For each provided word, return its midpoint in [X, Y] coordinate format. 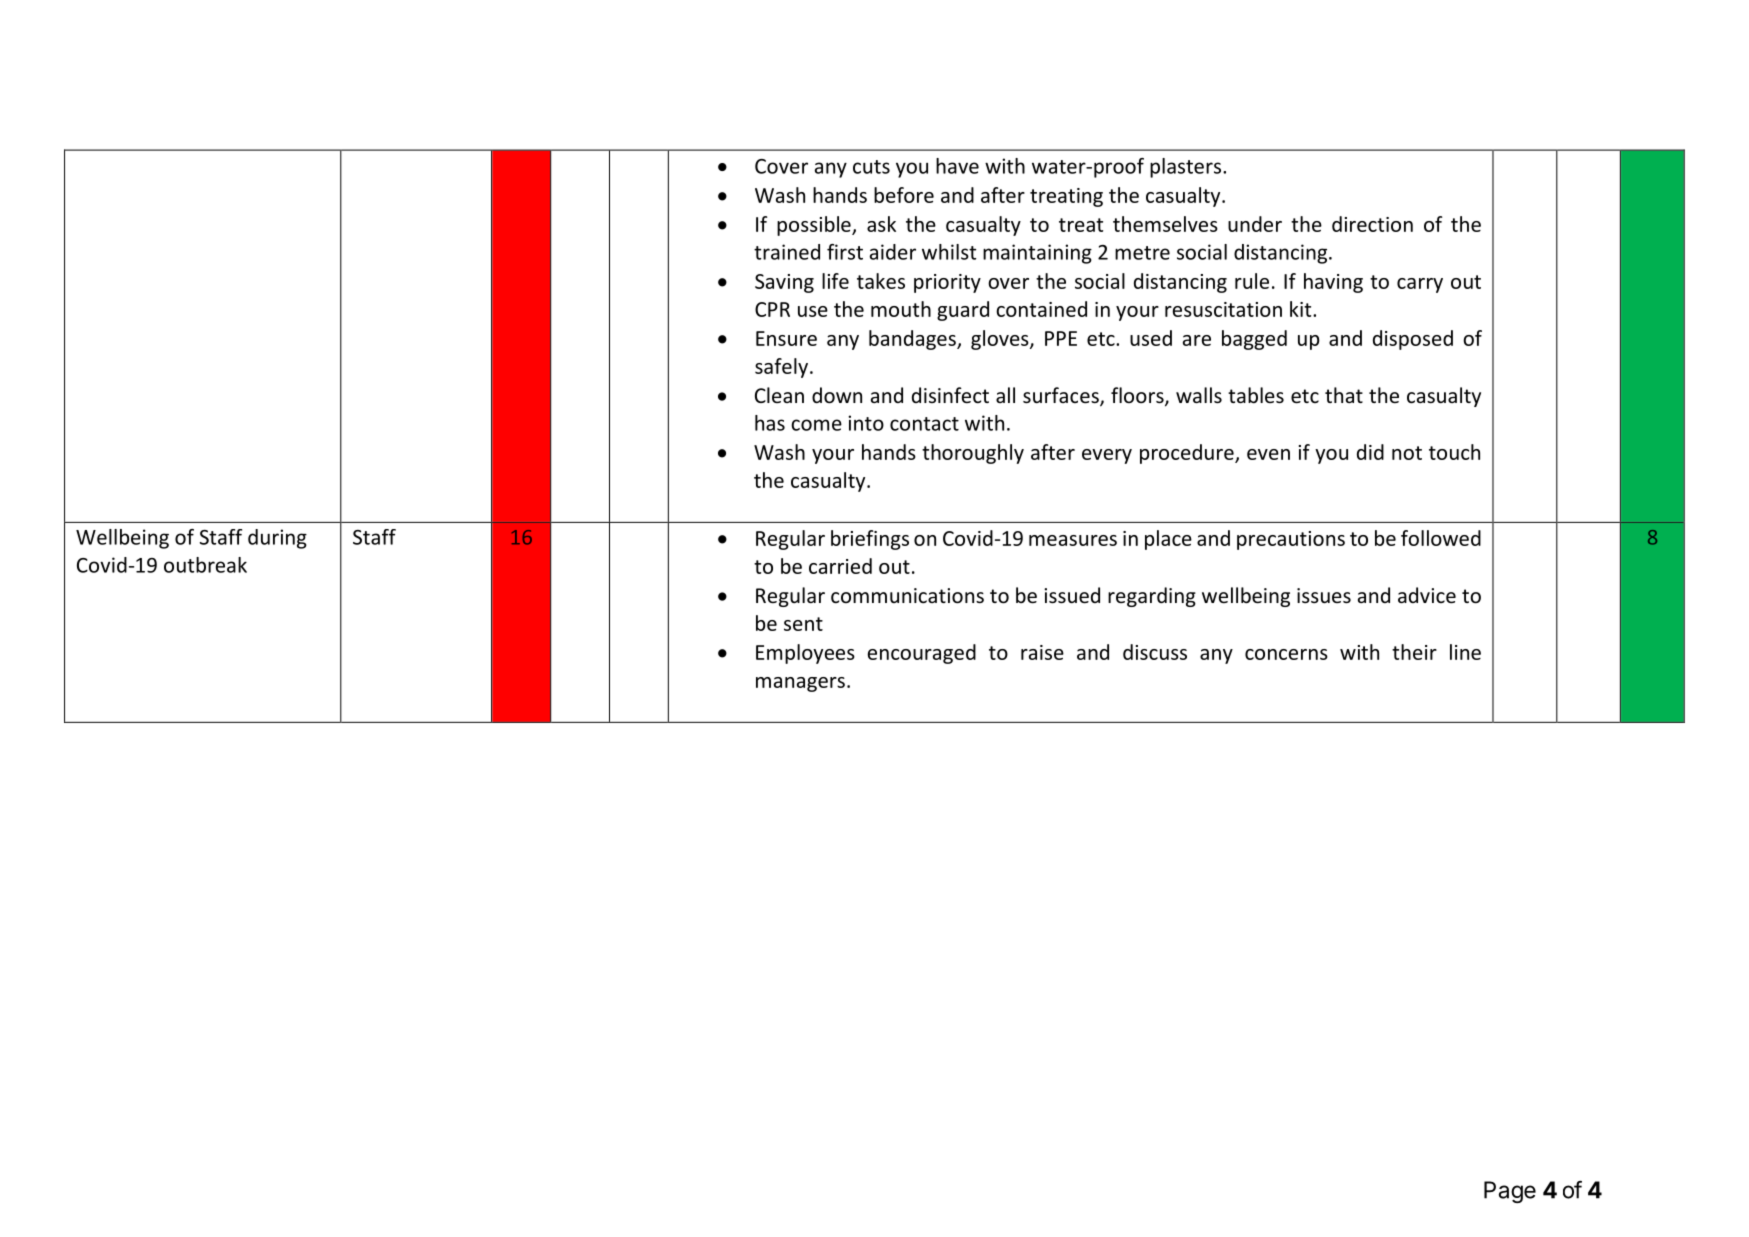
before [904, 195]
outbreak [205, 565]
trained [787, 252]
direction [1372, 224]
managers [800, 684]
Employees [805, 654]
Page [1510, 1192]
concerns [1286, 654]
